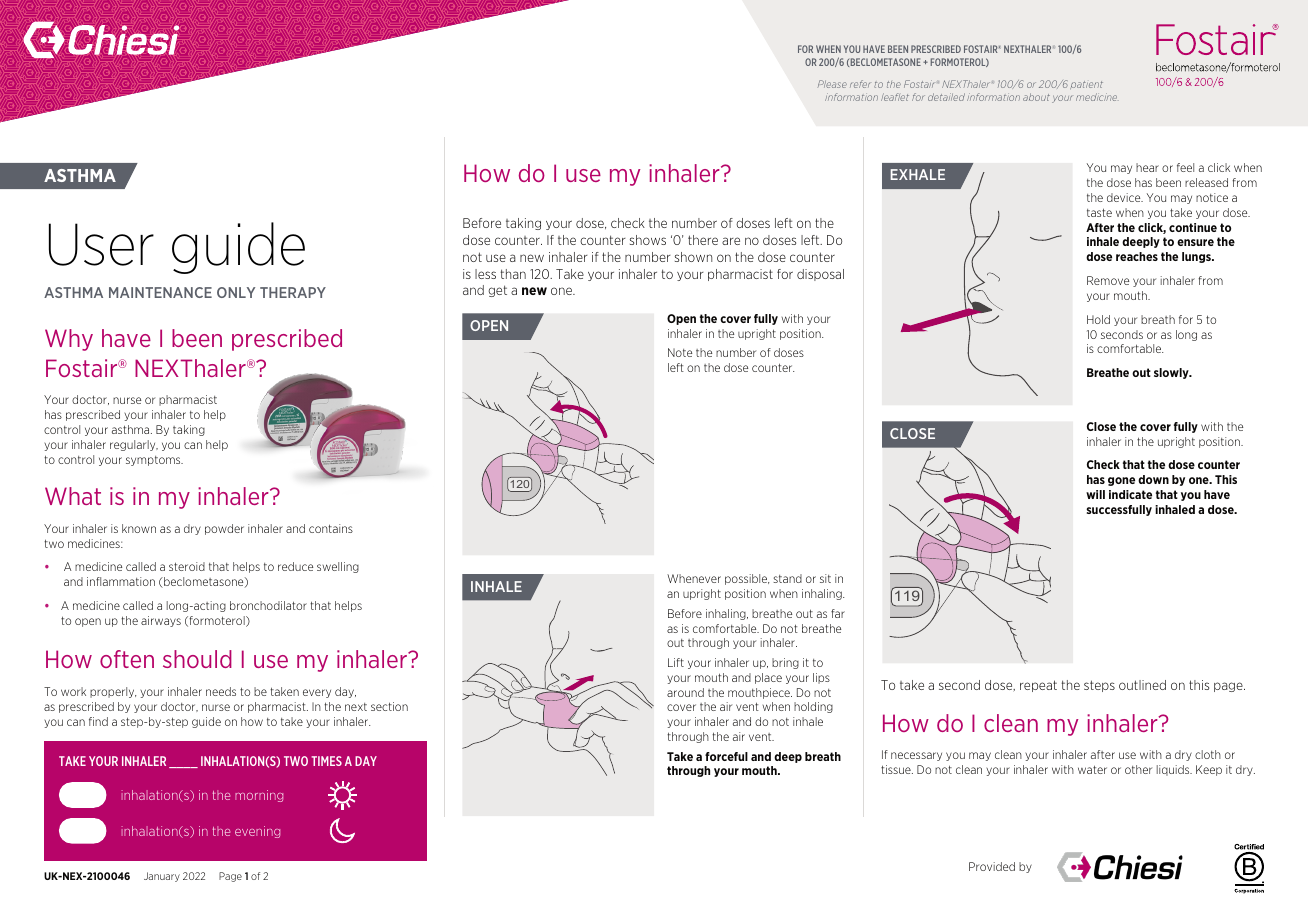 This page has height=924, width=1308. I want to click on will, so click(1095, 494).
